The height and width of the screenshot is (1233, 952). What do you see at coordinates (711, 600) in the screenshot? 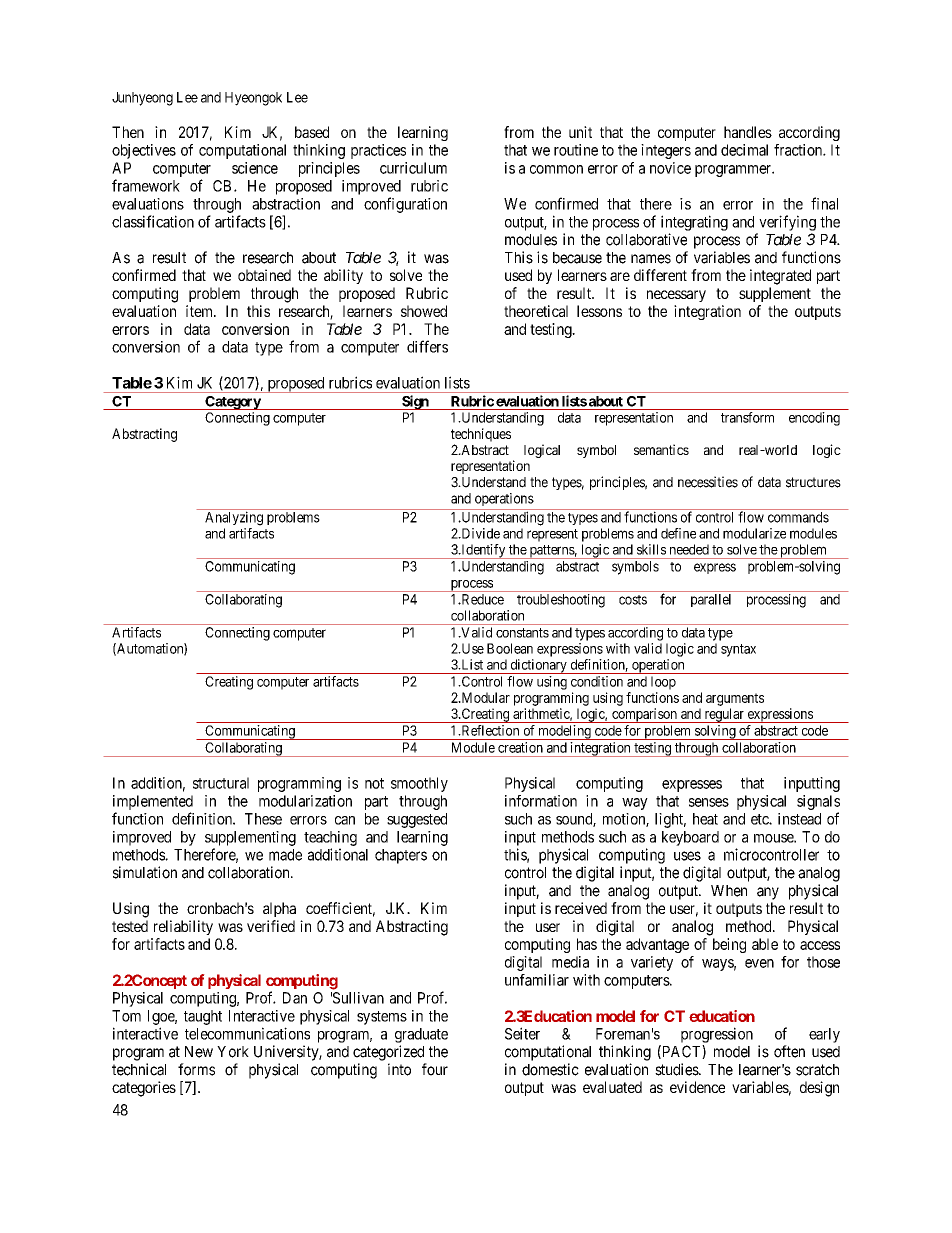
I see `parallel` at bounding box center [711, 600].
